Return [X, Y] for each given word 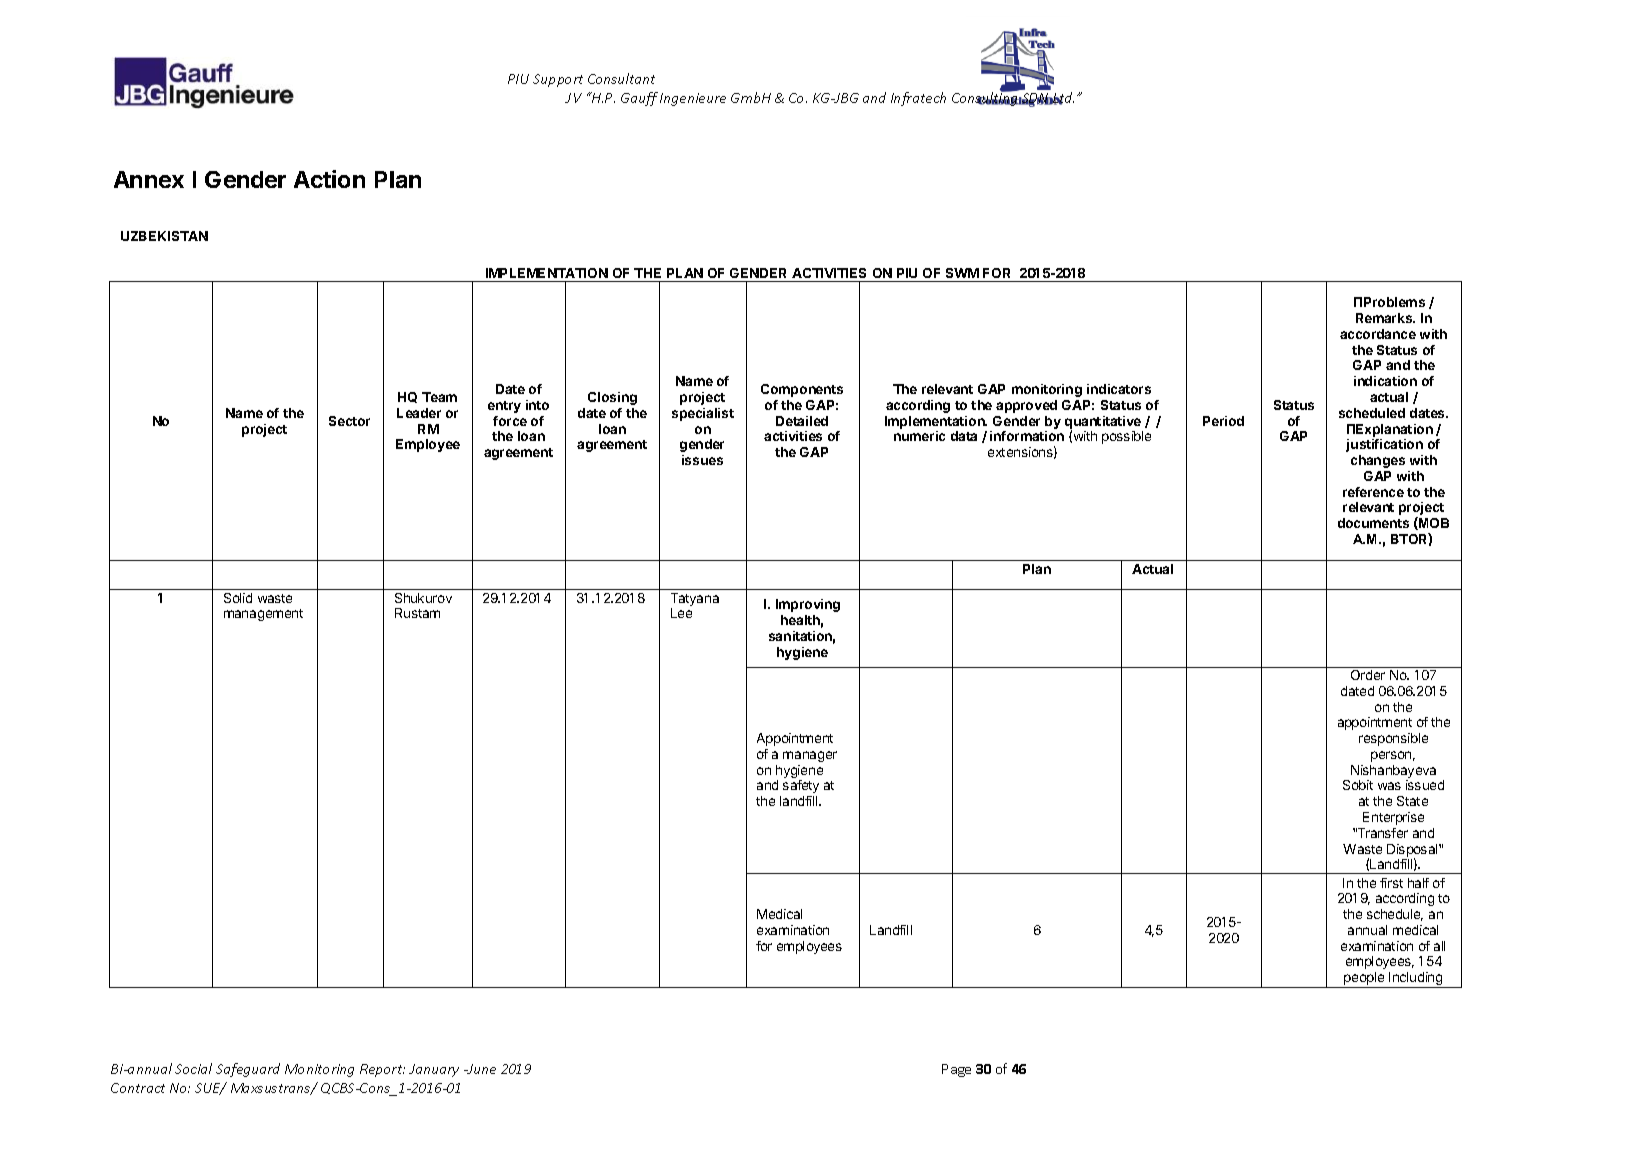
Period [1223, 421]
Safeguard [248, 1070]
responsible [1393, 739]
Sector [349, 421]
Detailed [802, 421]
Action [329, 179]
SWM [962, 273]
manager [810, 756]
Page [956, 1070]
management [263, 615]
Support [558, 80]
